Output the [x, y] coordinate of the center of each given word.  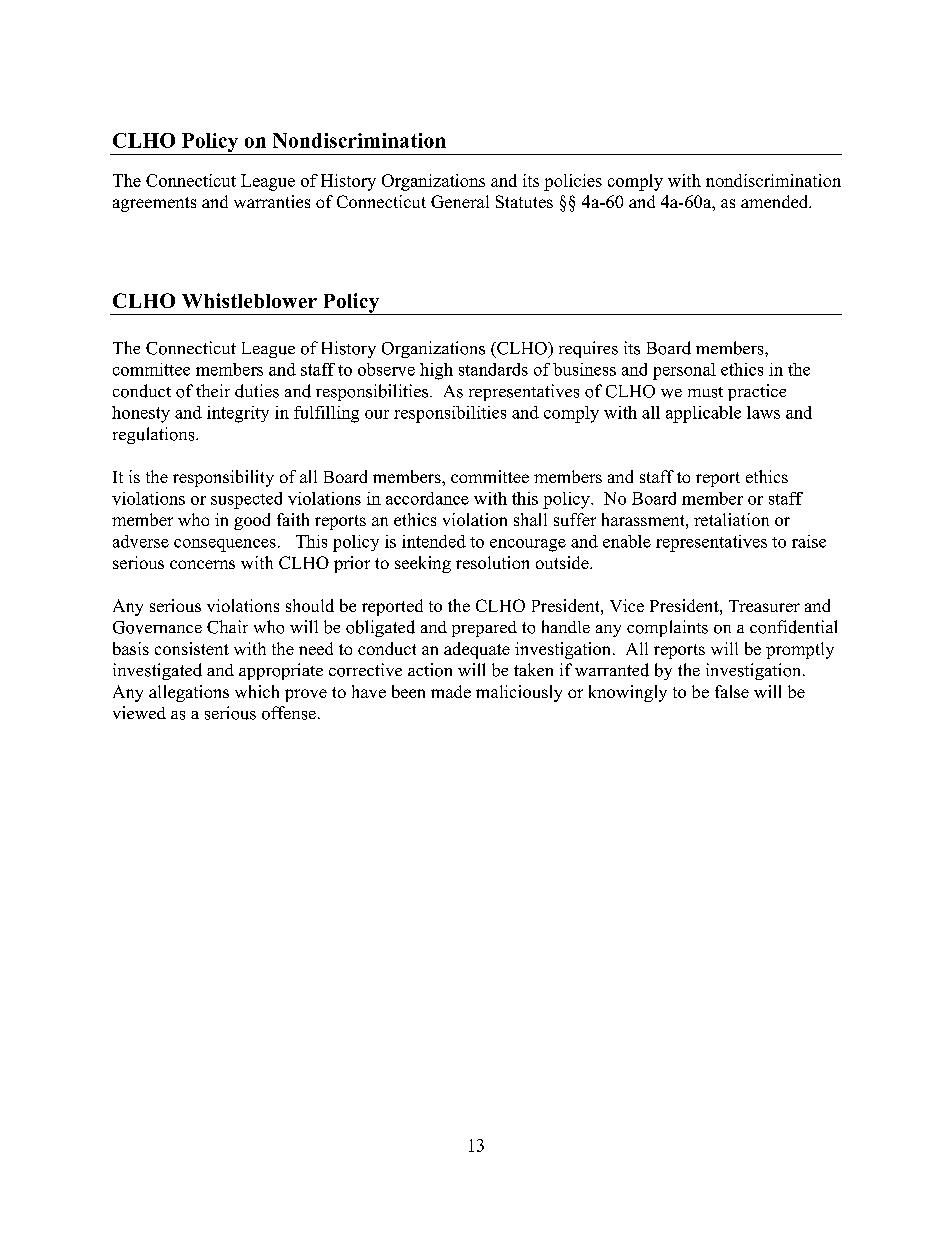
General [460, 201]
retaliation [731, 519]
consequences [225, 545]
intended [434, 541]
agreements [154, 204]
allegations [189, 693]
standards [493, 369]
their [213, 390]
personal [684, 371]
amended [776, 201]
